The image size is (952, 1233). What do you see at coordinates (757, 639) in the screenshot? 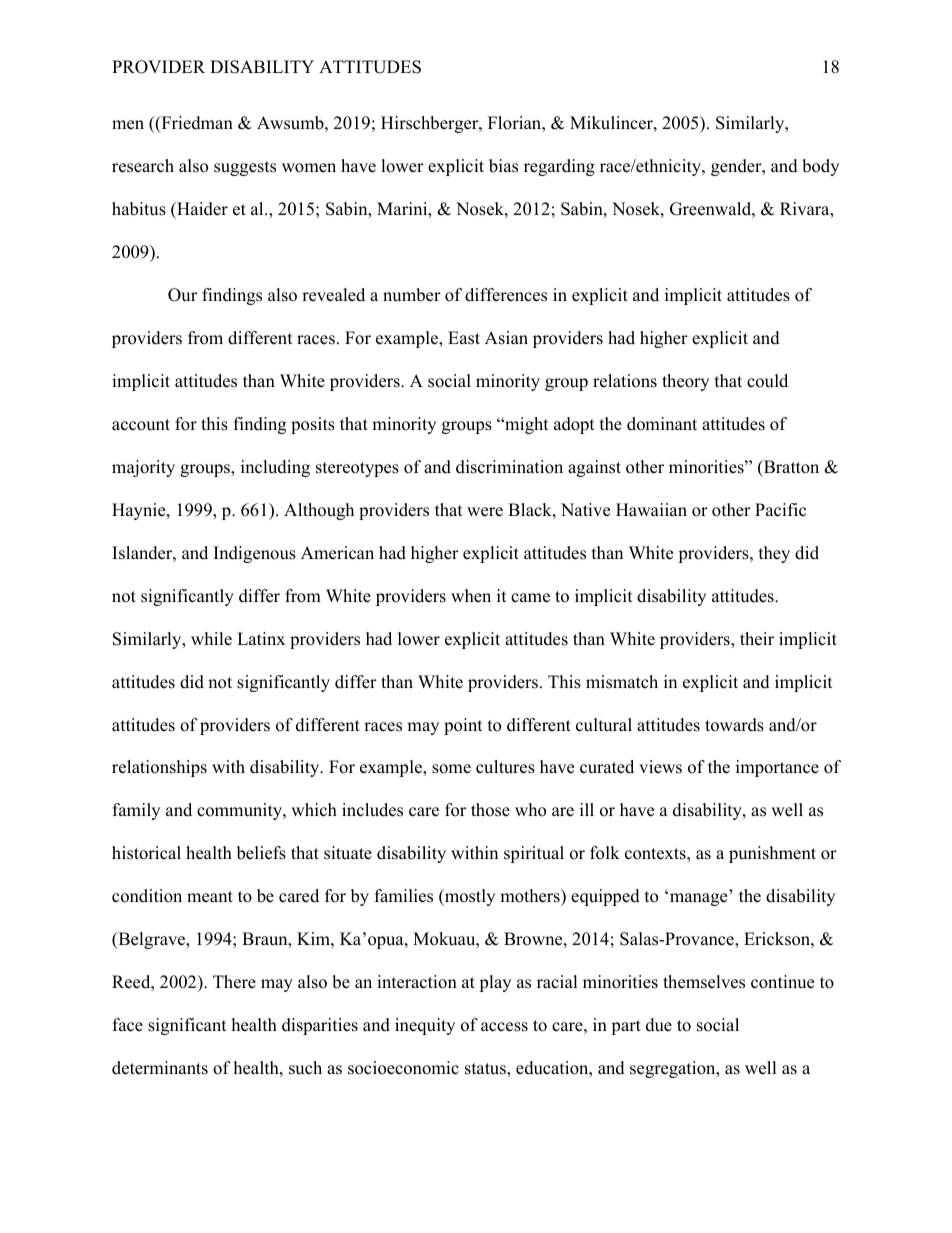
I see `their` at bounding box center [757, 639].
